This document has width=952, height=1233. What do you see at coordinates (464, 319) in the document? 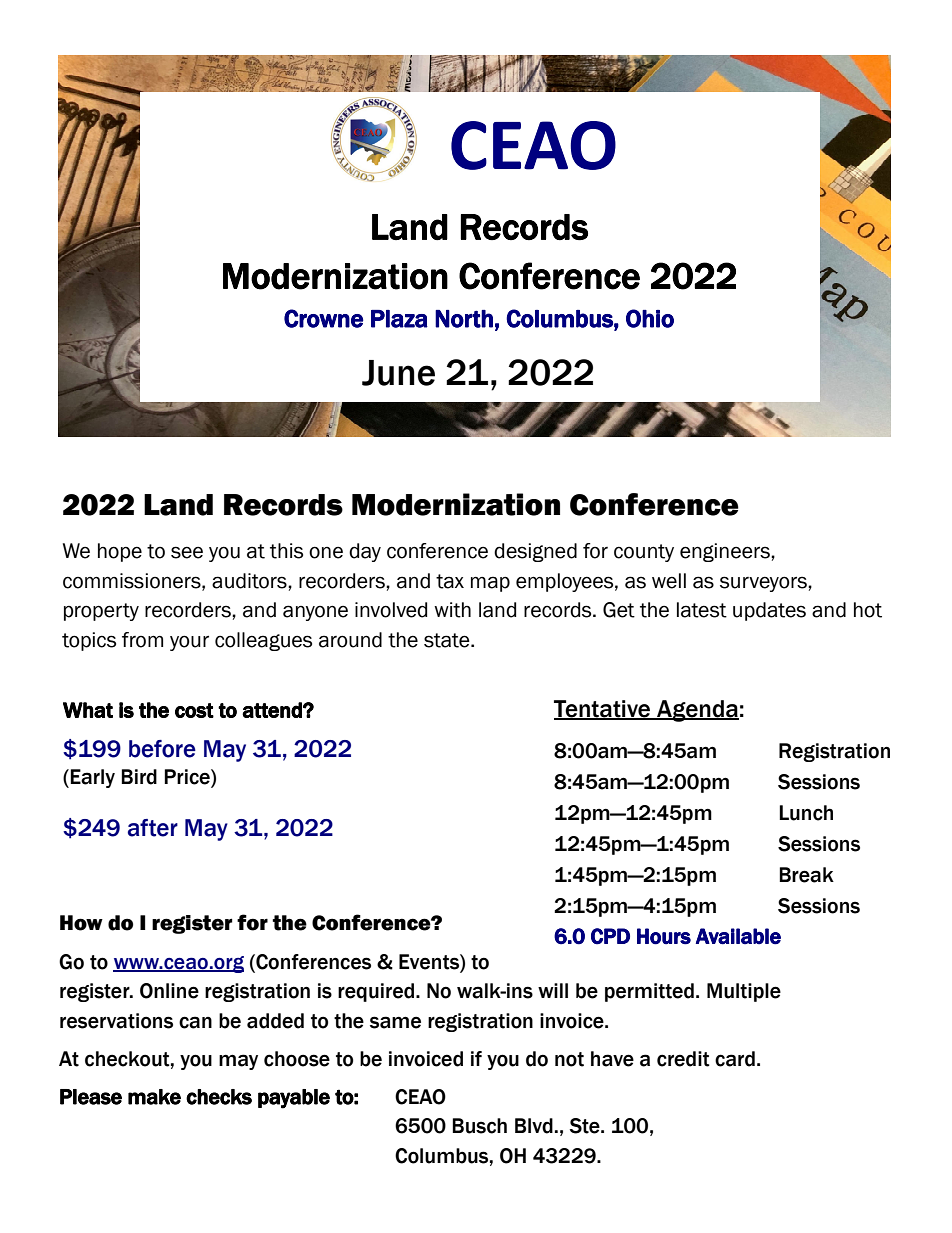
I see `North` at bounding box center [464, 319].
